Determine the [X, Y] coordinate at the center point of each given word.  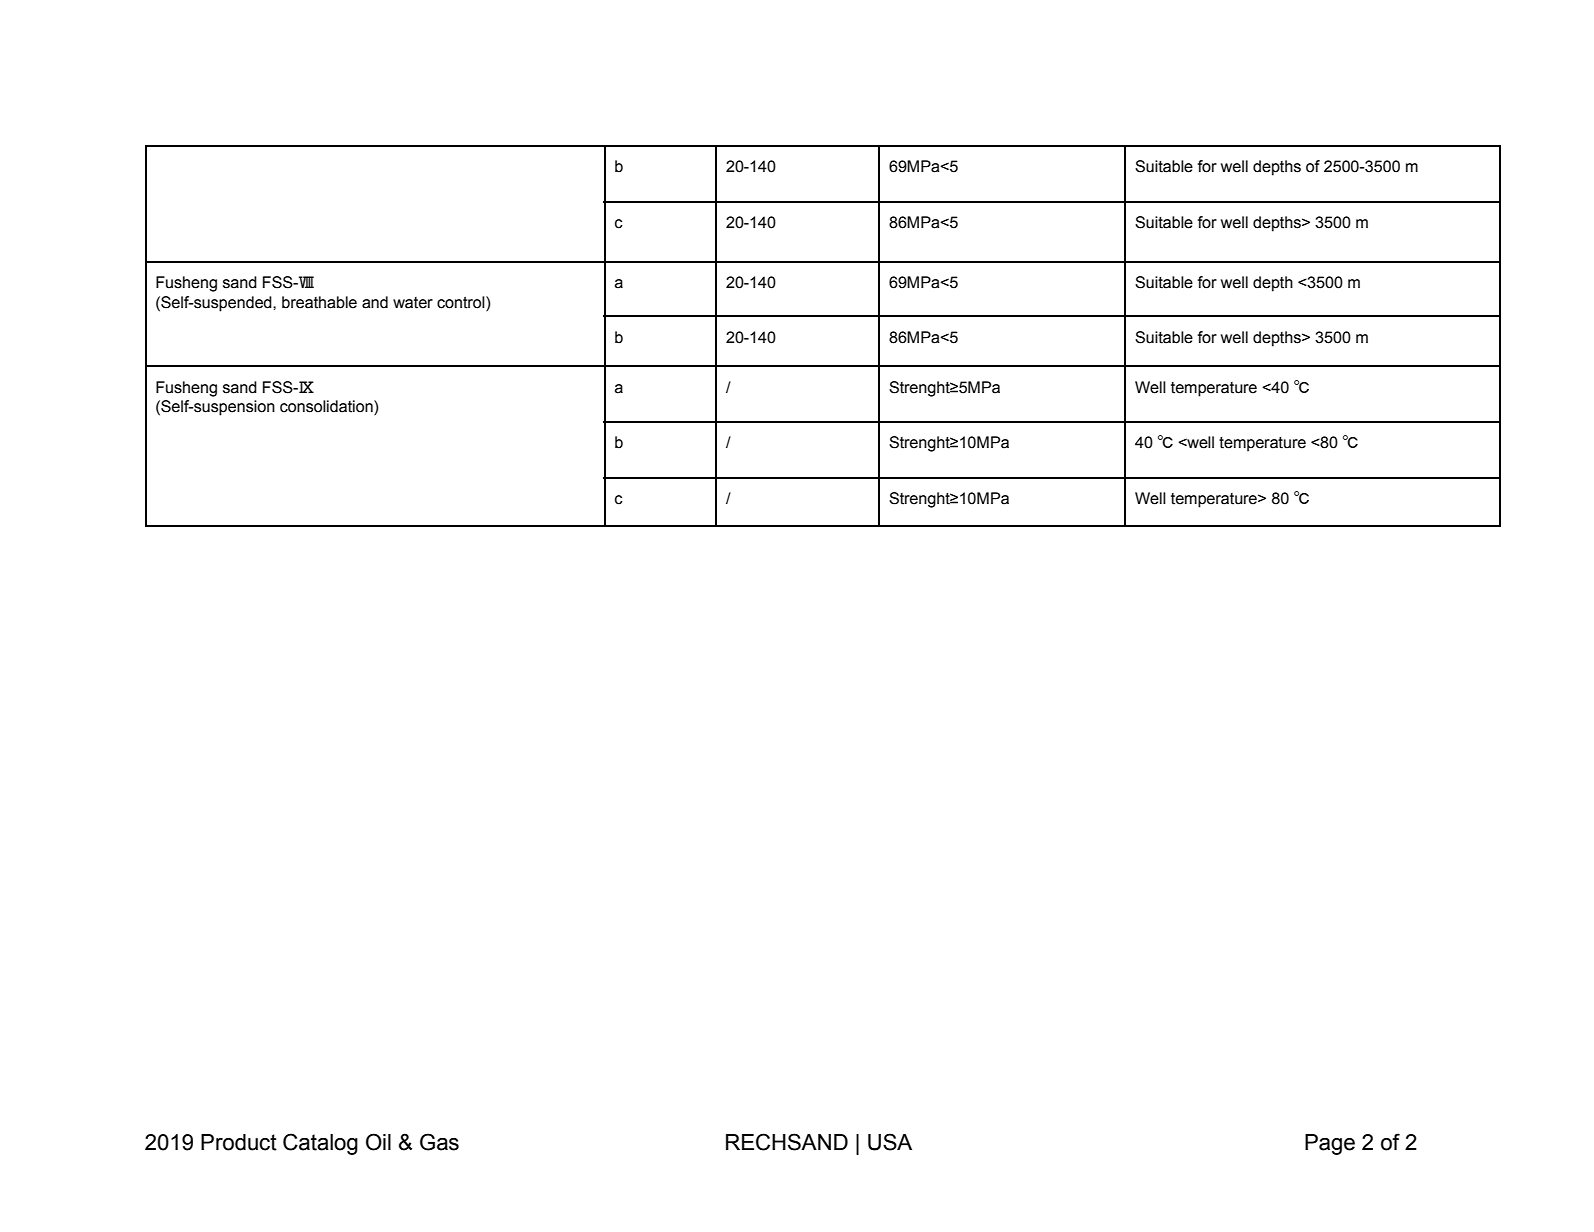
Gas [439, 1142]
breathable [319, 302]
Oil [378, 1142]
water [413, 303]
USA [890, 1142]
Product [239, 1142]
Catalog [320, 1144]
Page [1330, 1144]
